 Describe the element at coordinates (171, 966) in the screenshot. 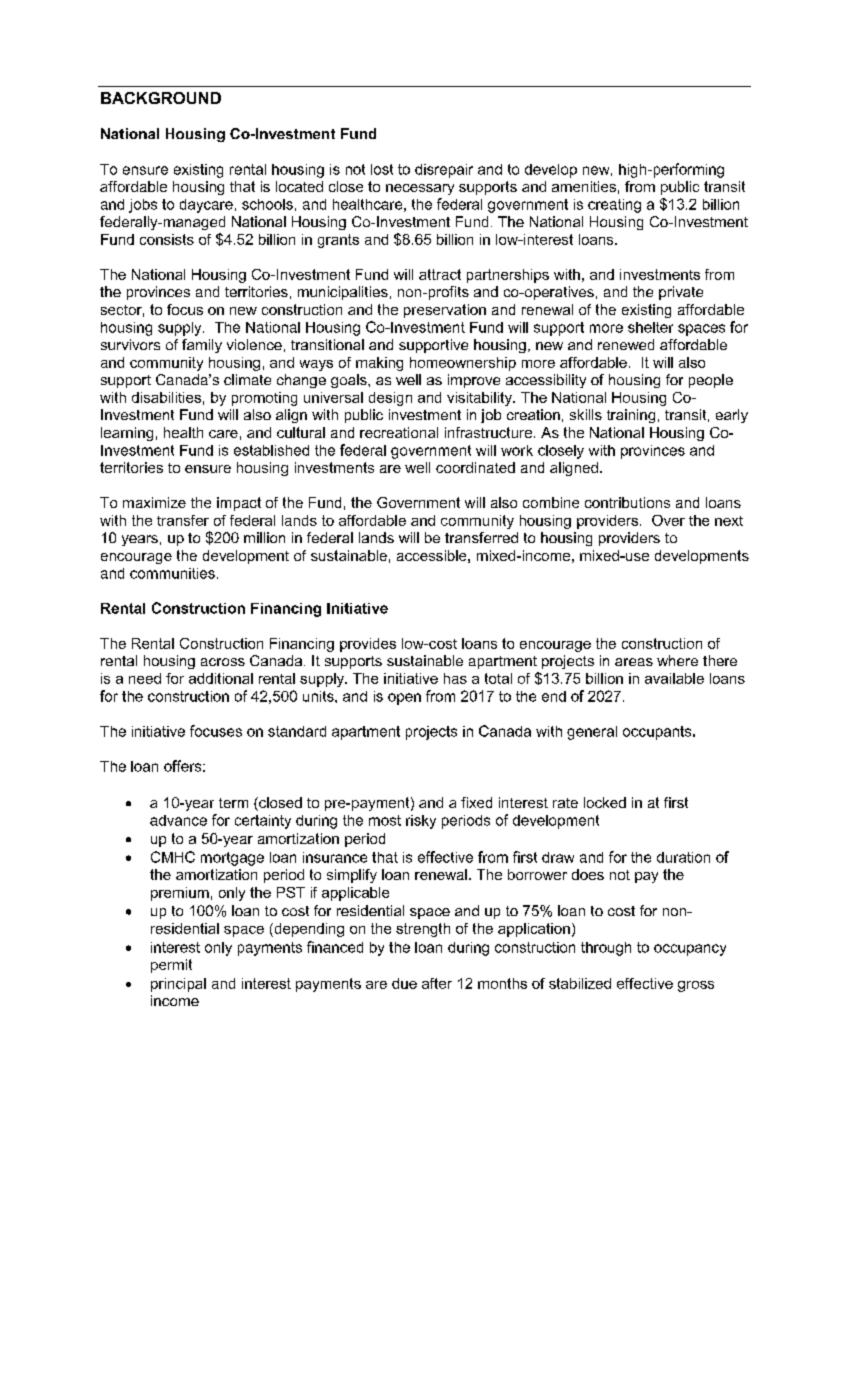

I see `permit` at that location.
